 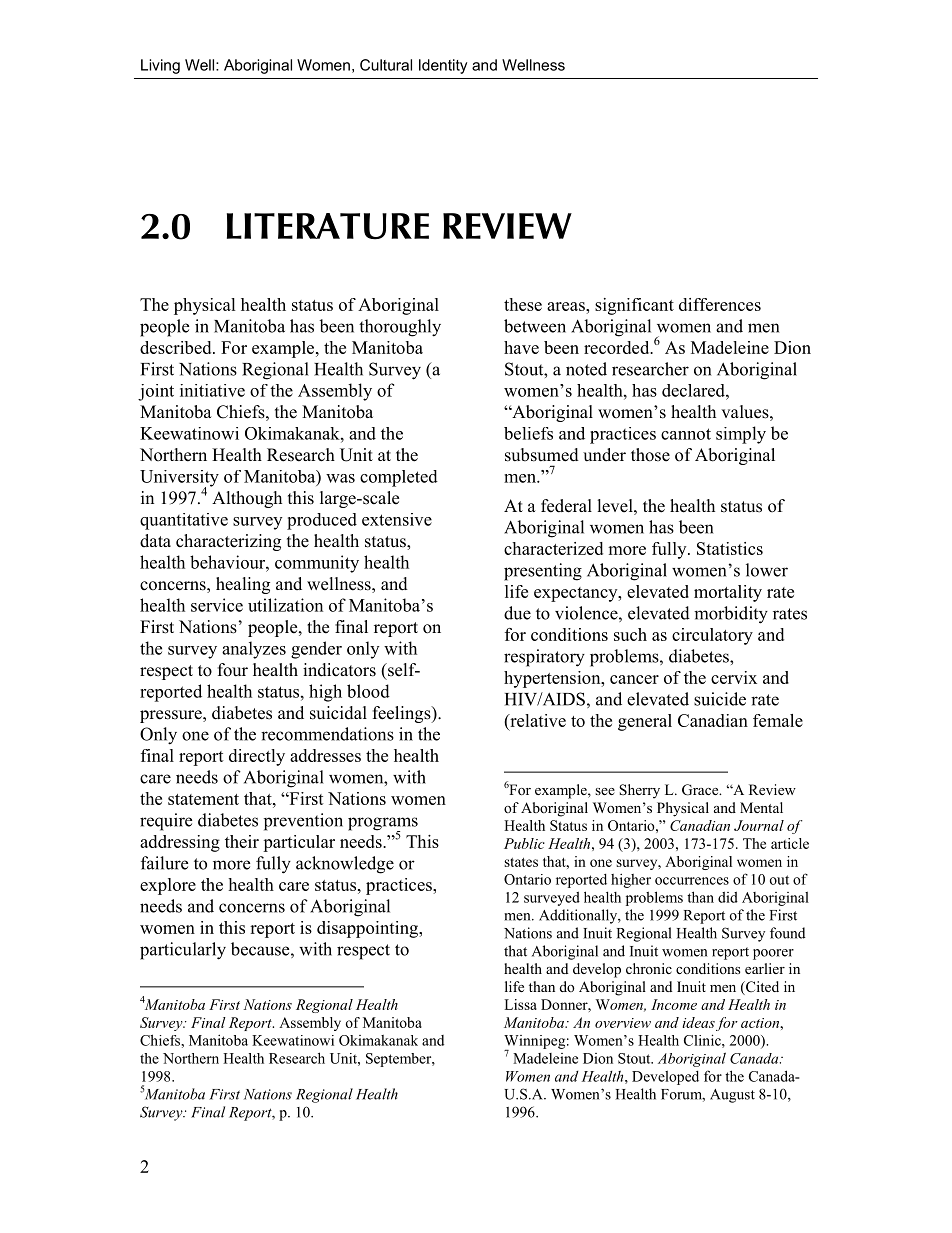 I want to click on due, so click(x=517, y=613).
